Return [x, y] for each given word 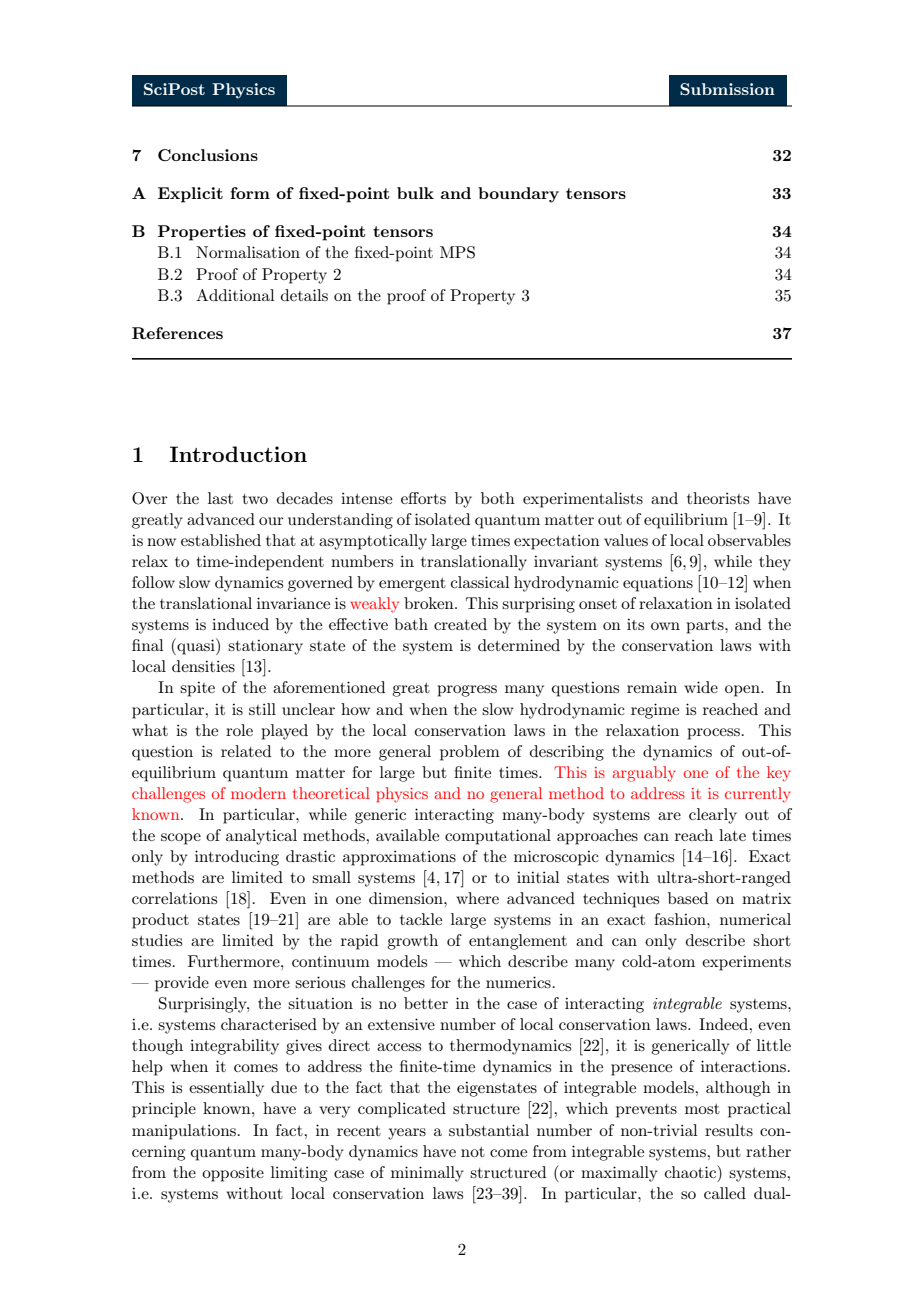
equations [658, 584]
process [713, 734]
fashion [681, 919]
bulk [415, 193]
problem [470, 753]
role [239, 730]
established [221, 540]
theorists [718, 498]
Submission [727, 89]
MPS [457, 252]
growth [412, 942]
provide [182, 984]
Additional [235, 295]
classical [480, 582]
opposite [233, 1174]
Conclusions [208, 155]
